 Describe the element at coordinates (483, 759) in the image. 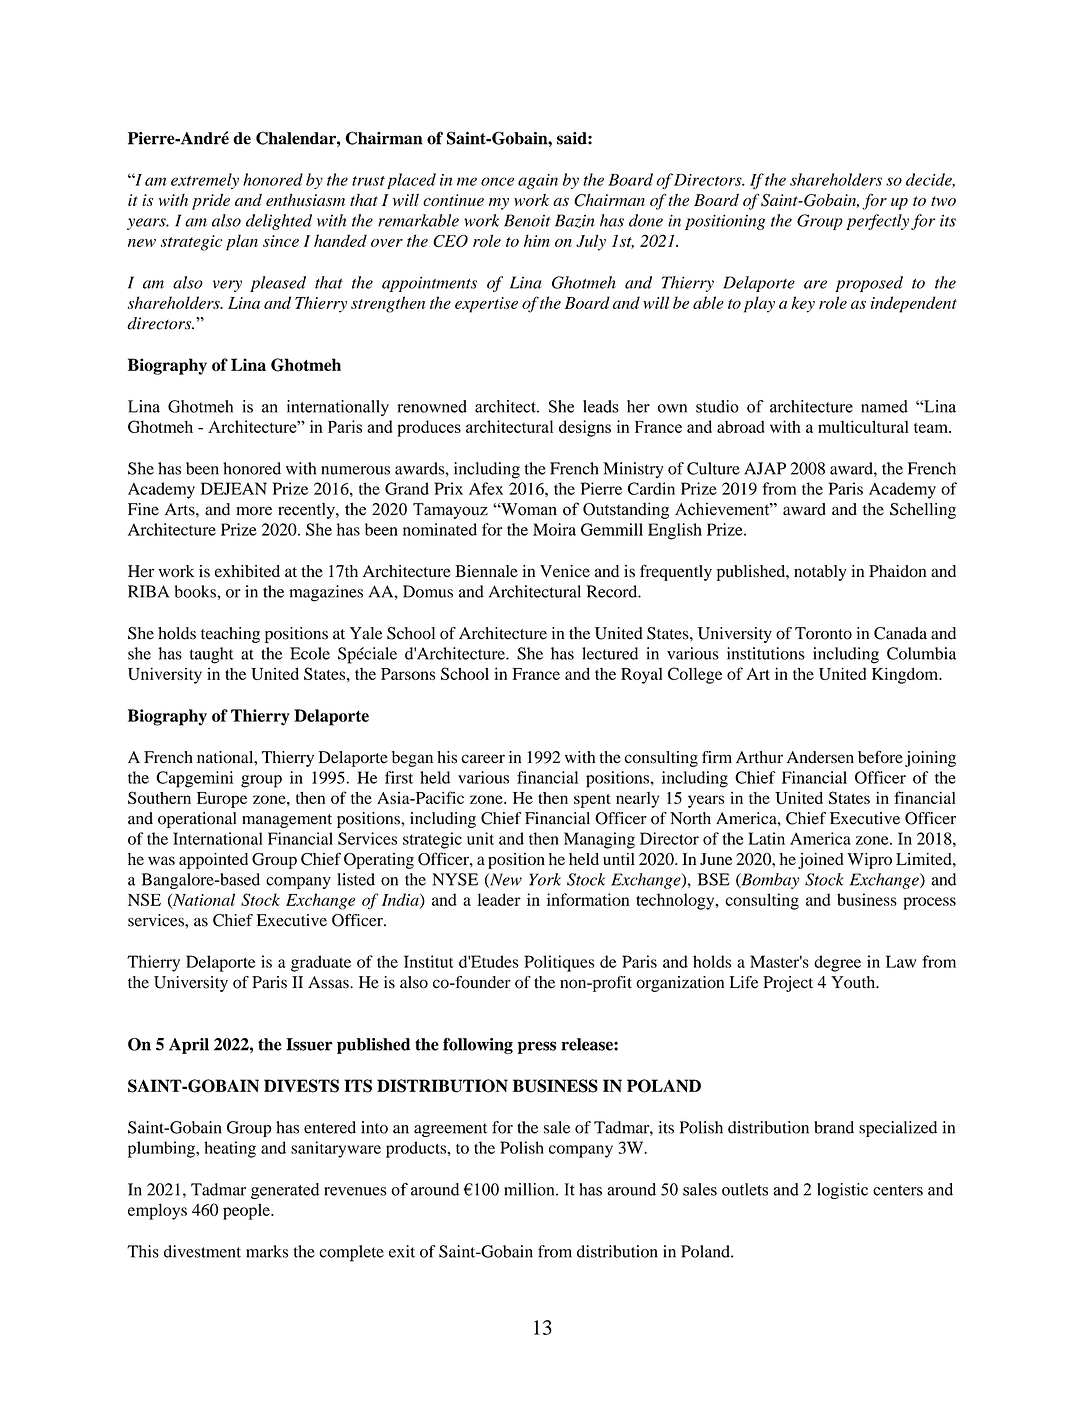

I see `career` at that location.
